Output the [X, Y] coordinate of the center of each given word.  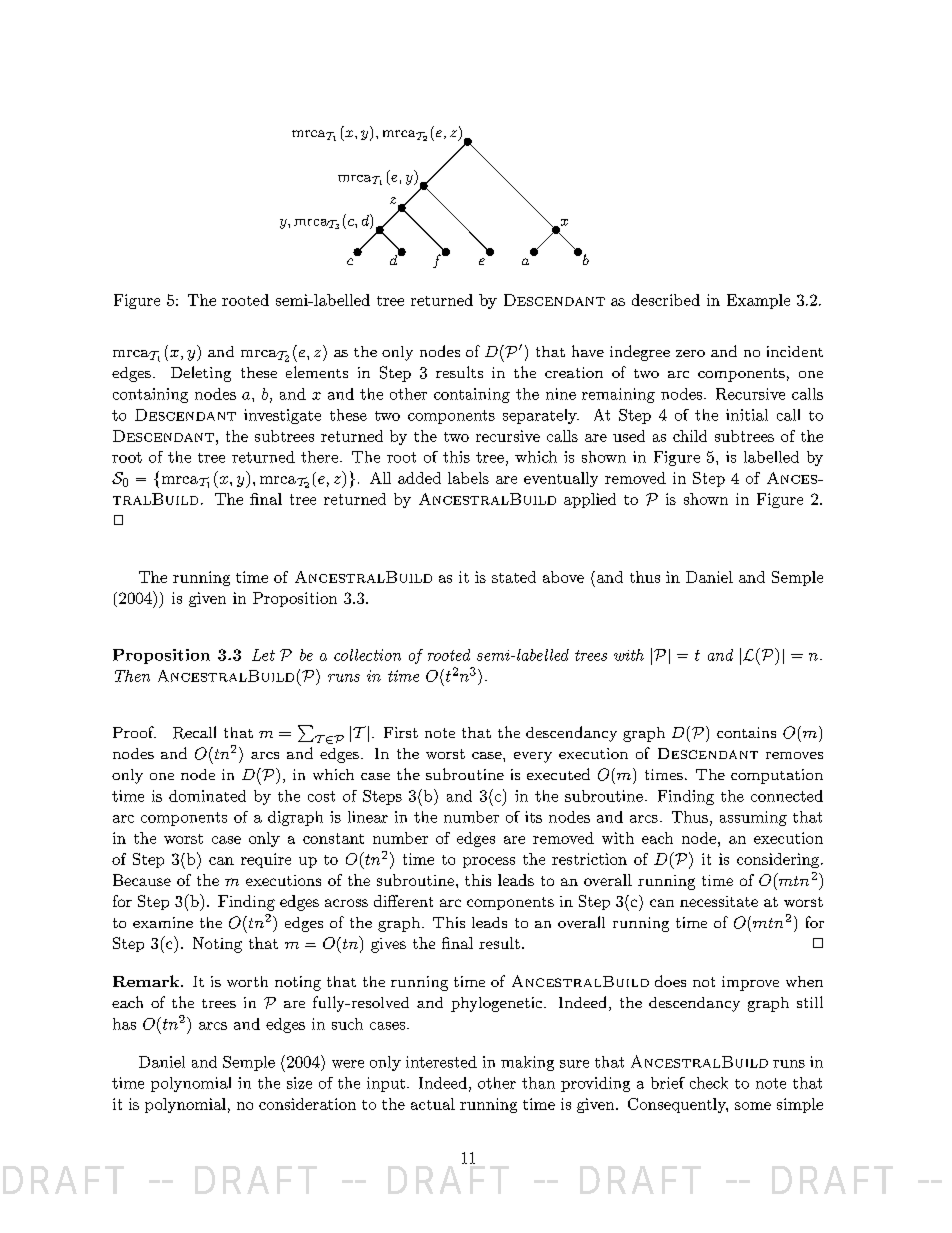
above [563, 577]
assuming [753, 818]
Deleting [201, 374]
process [489, 862]
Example [758, 301]
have [588, 351]
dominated [207, 796]
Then [132, 676]
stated [514, 577]
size [299, 1083]
